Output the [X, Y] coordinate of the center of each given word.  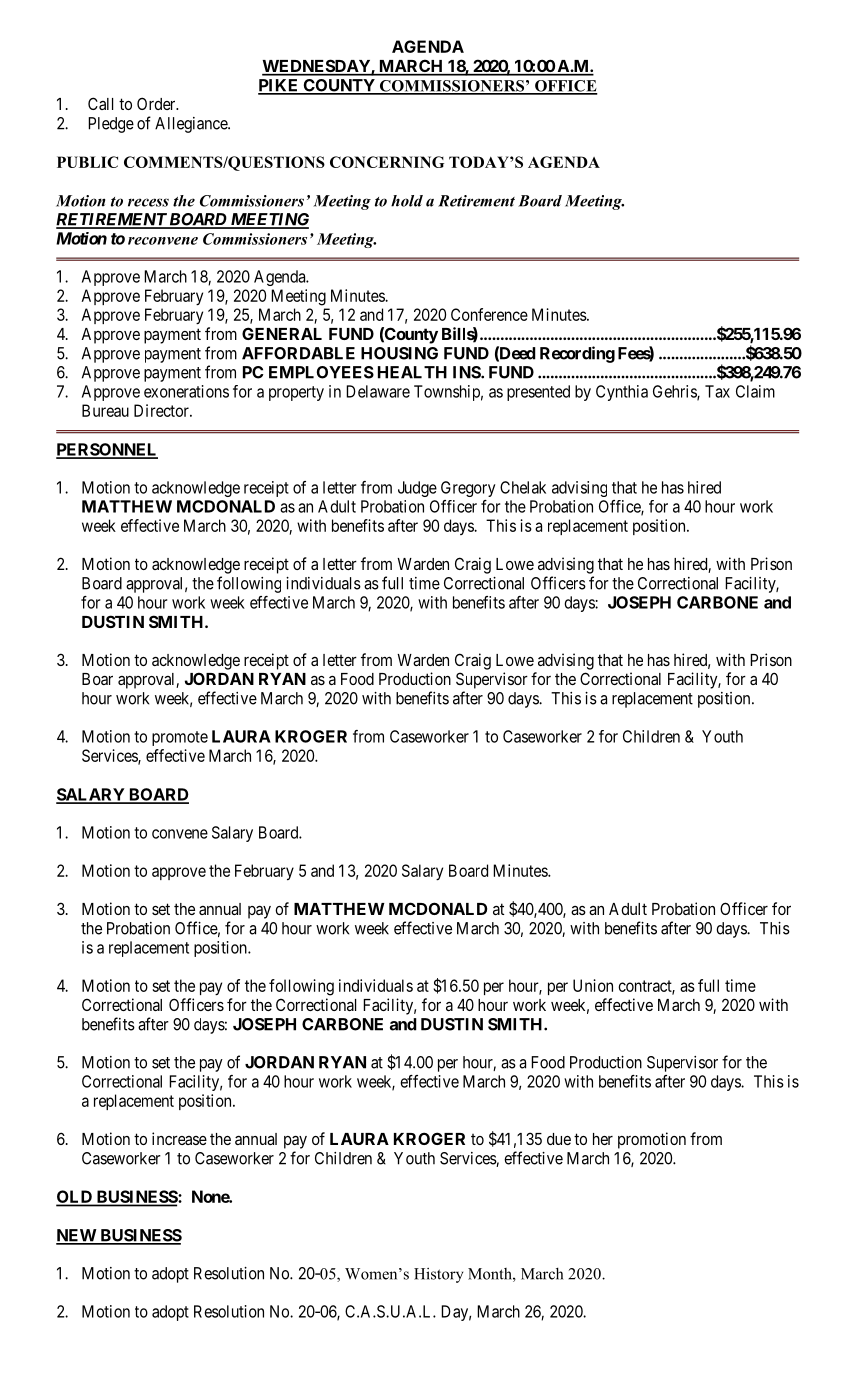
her [603, 1139]
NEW [77, 1236]
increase [179, 1138]
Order [157, 103]
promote [180, 738]
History [438, 1275]
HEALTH [412, 372]
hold [407, 201]
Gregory [468, 489]
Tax [717, 391]
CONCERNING [387, 162]
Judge [417, 489]
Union [593, 985]
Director [162, 410]
